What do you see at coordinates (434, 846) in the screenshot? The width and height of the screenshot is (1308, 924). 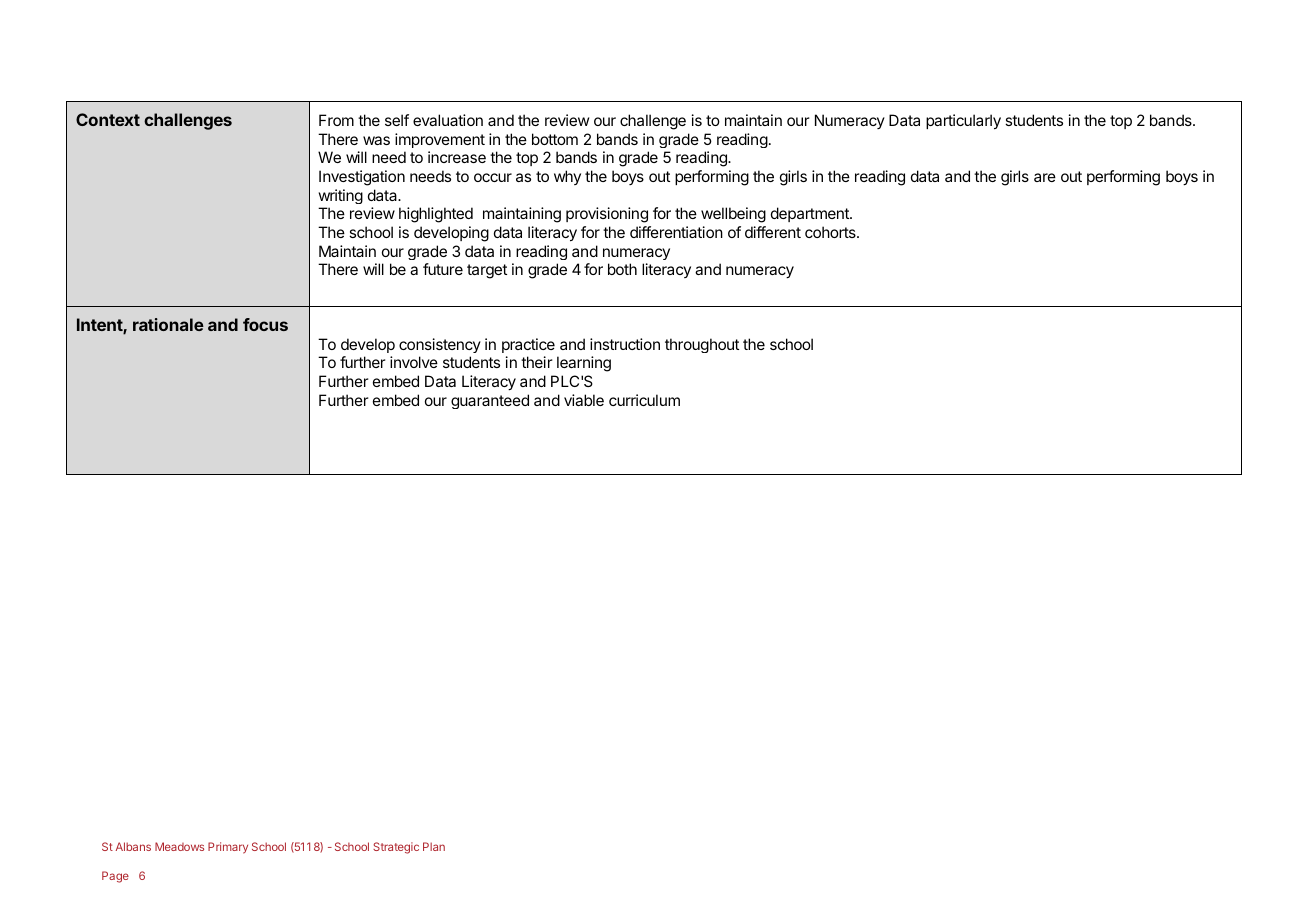 I see `Plan` at bounding box center [434, 846].
